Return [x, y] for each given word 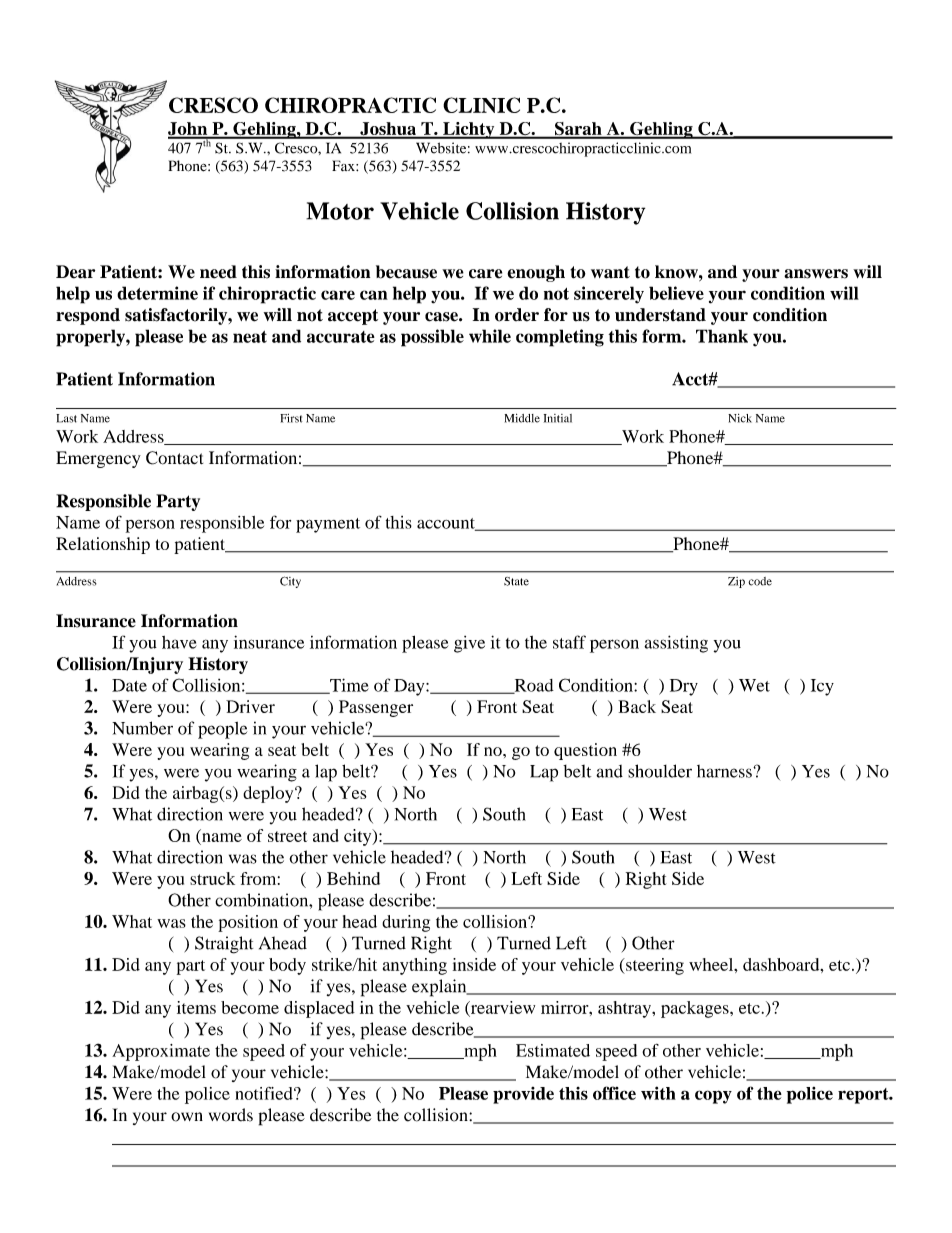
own [187, 1117]
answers [816, 274]
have [179, 642]
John [189, 130]
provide [523, 1095]
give [469, 644]
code [760, 581]
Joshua [388, 130]
